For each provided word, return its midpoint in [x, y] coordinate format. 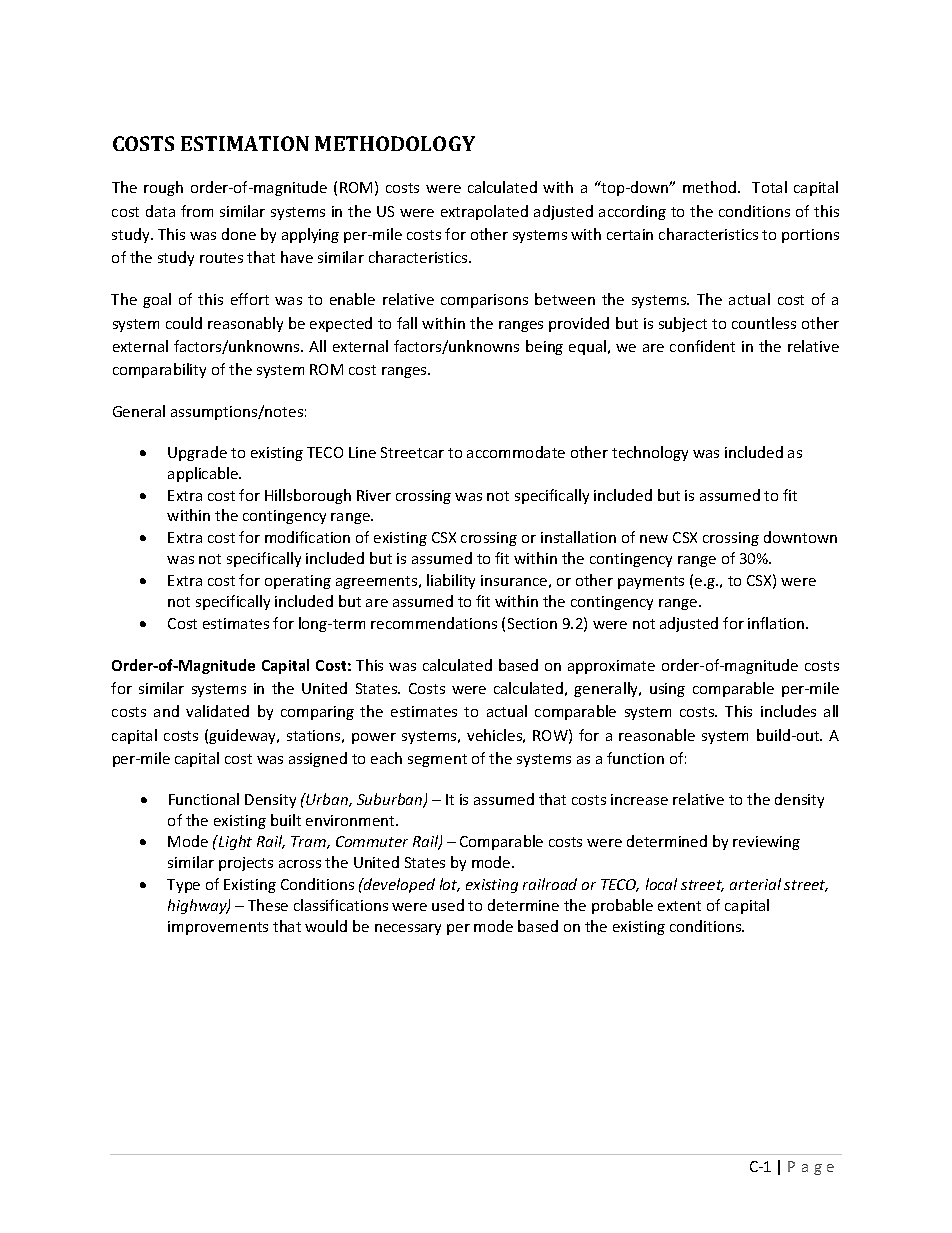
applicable [204, 474]
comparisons [484, 301]
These [268, 905]
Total [769, 187]
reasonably [245, 324]
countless [764, 323]
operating [298, 582]
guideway [244, 736]
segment [437, 760]
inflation [777, 623]
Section [532, 623]
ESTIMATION [245, 143]
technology [650, 453]
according [632, 212]
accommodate [516, 452]
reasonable [657, 735]
